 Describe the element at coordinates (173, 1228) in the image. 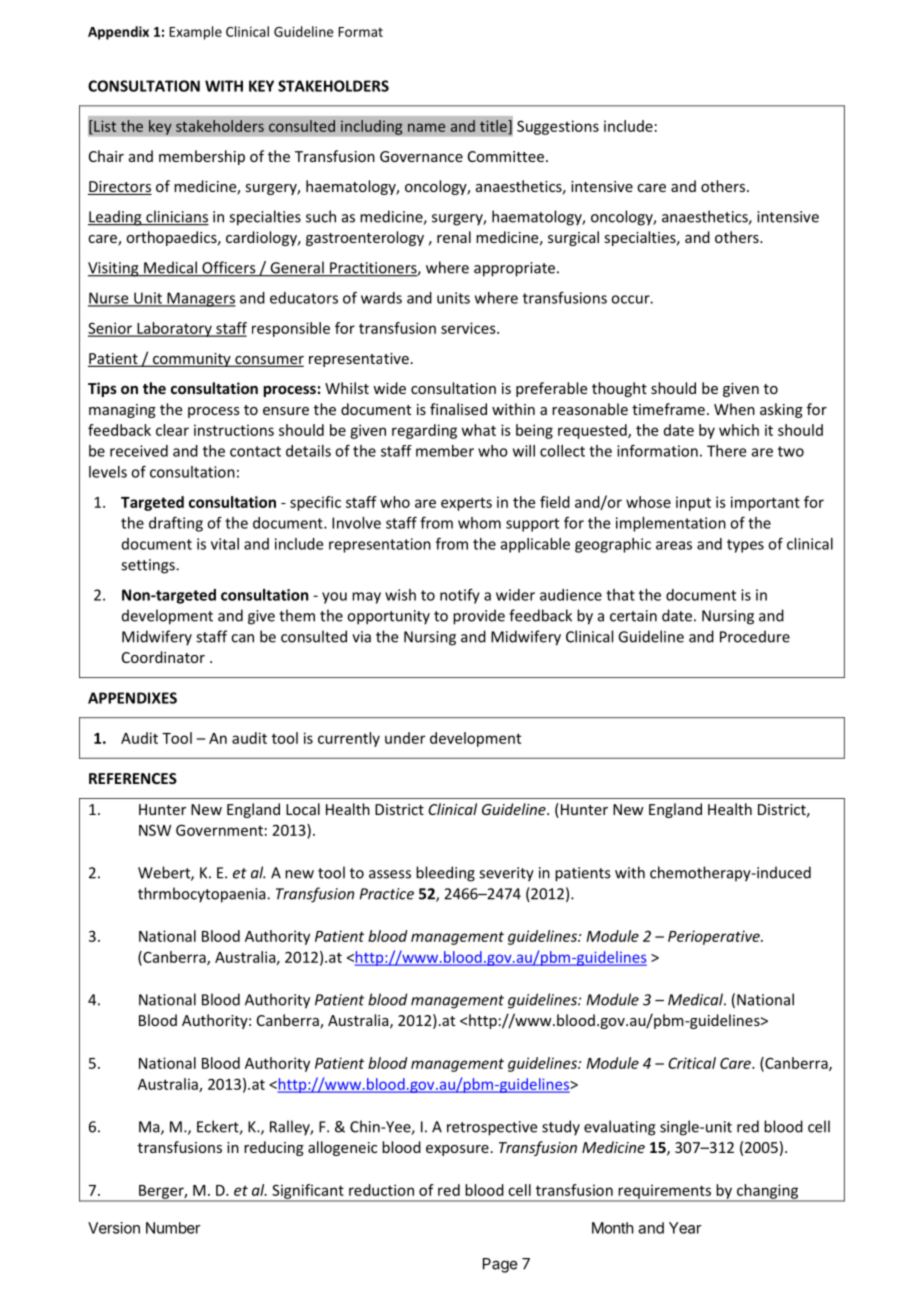

I see `Number` at that location.
